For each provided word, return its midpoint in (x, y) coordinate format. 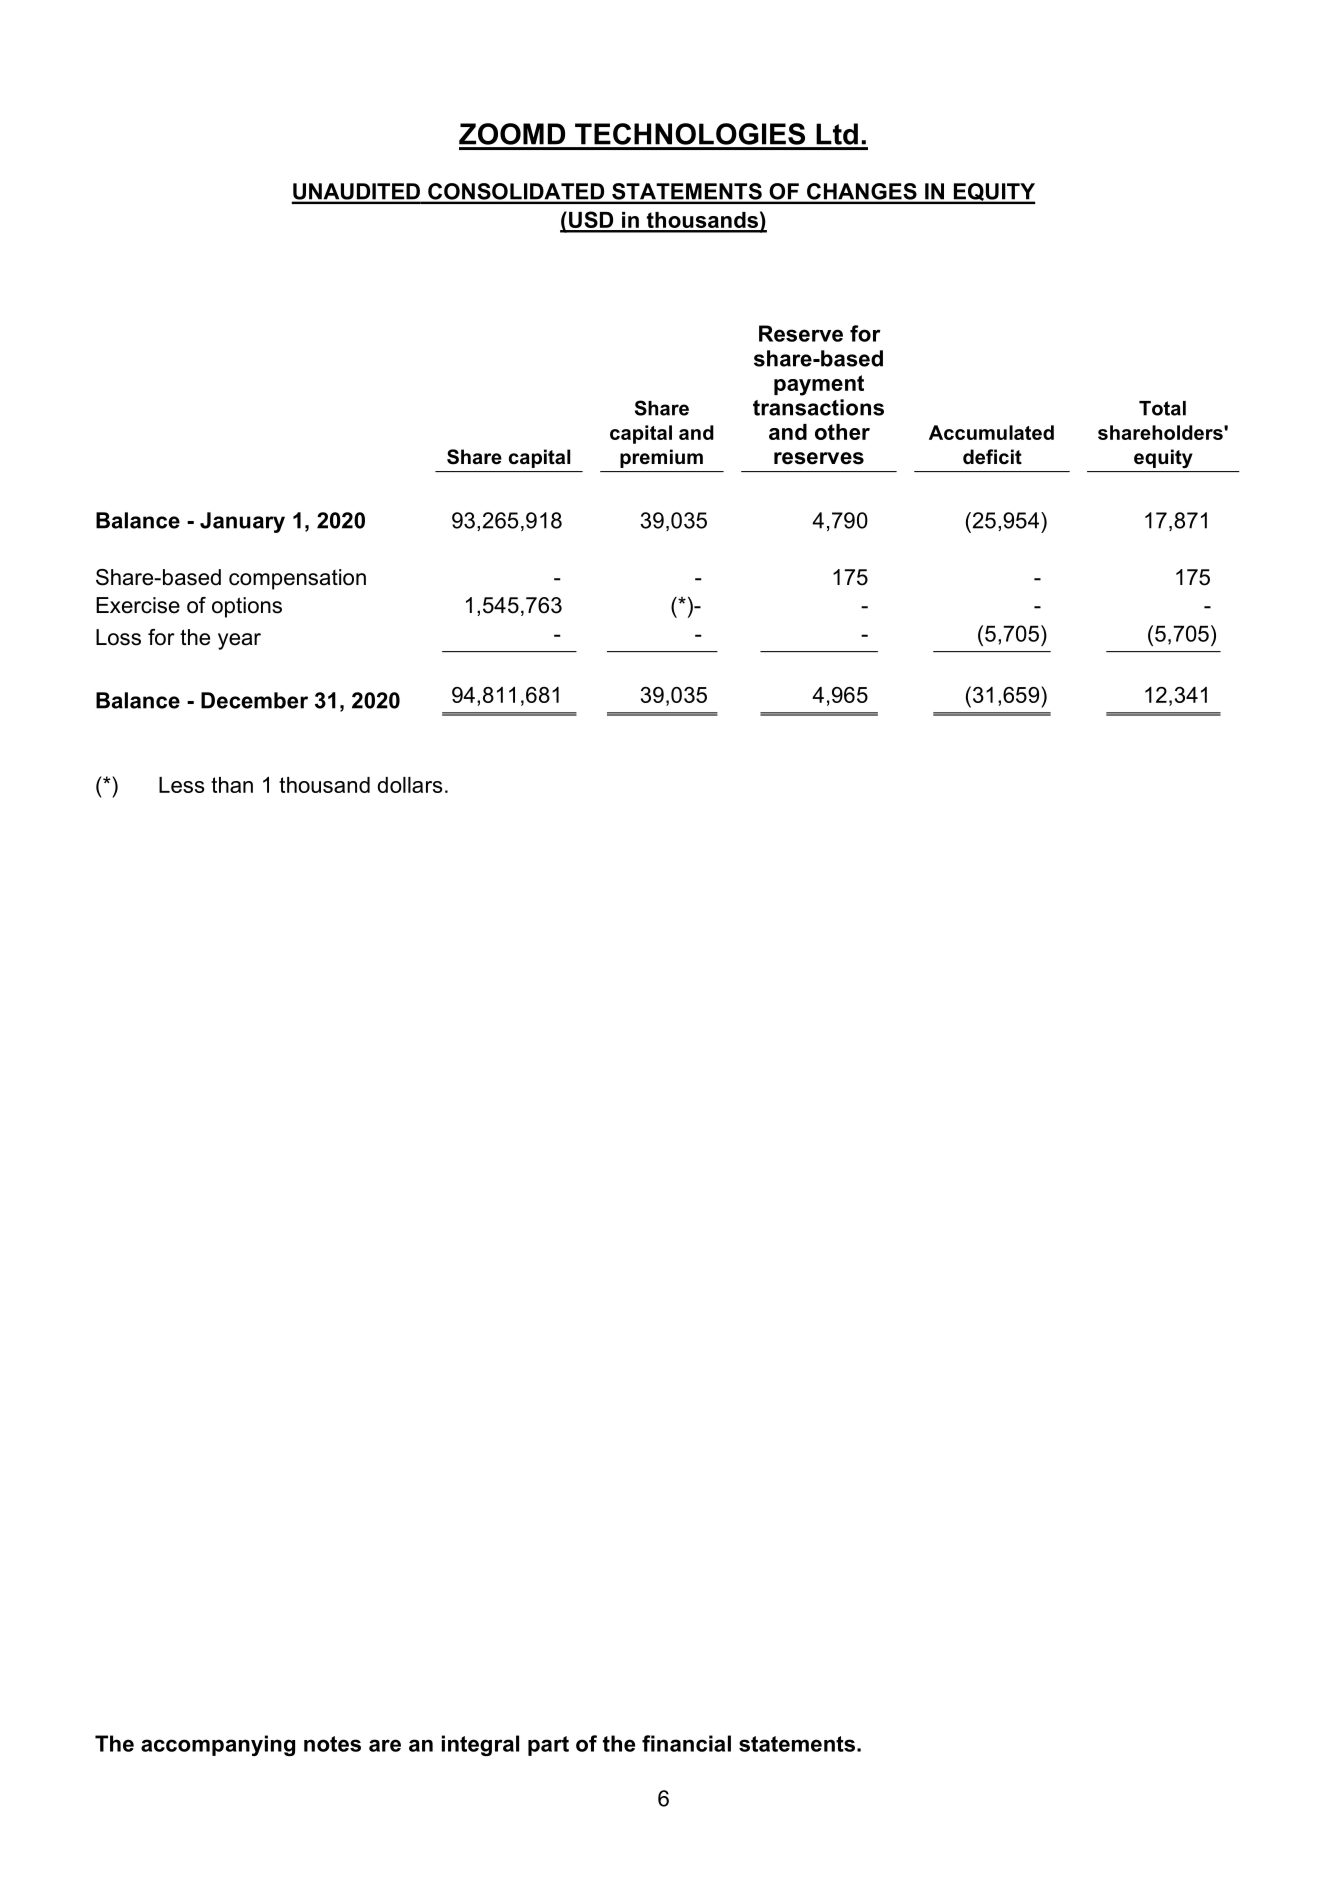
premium (661, 458)
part (548, 1746)
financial (686, 1743)
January (242, 522)
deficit (992, 457)
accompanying (218, 1745)
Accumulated (991, 432)
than (232, 785)
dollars (410, 785)
